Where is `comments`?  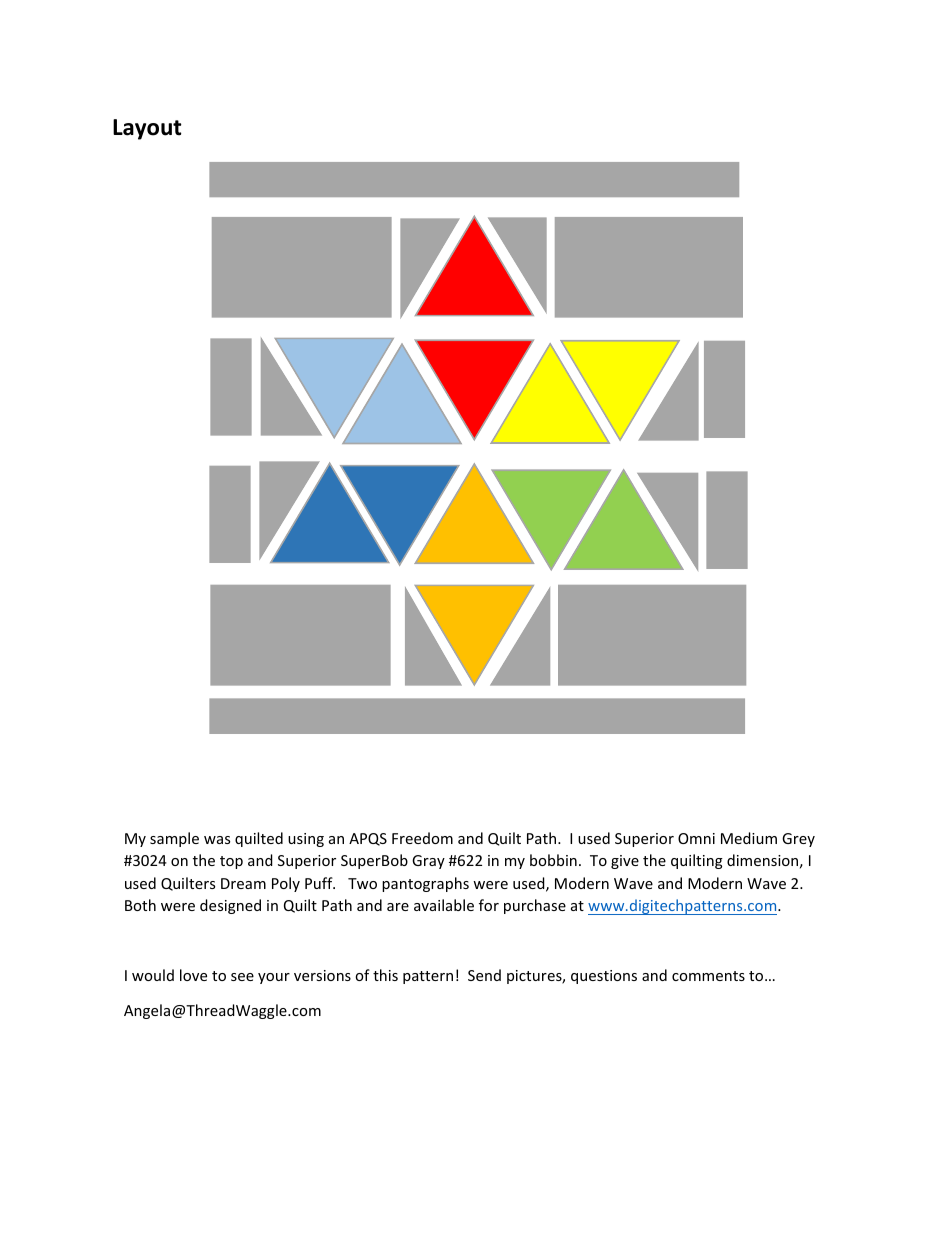 comments is located at coordinates (708, 976).
